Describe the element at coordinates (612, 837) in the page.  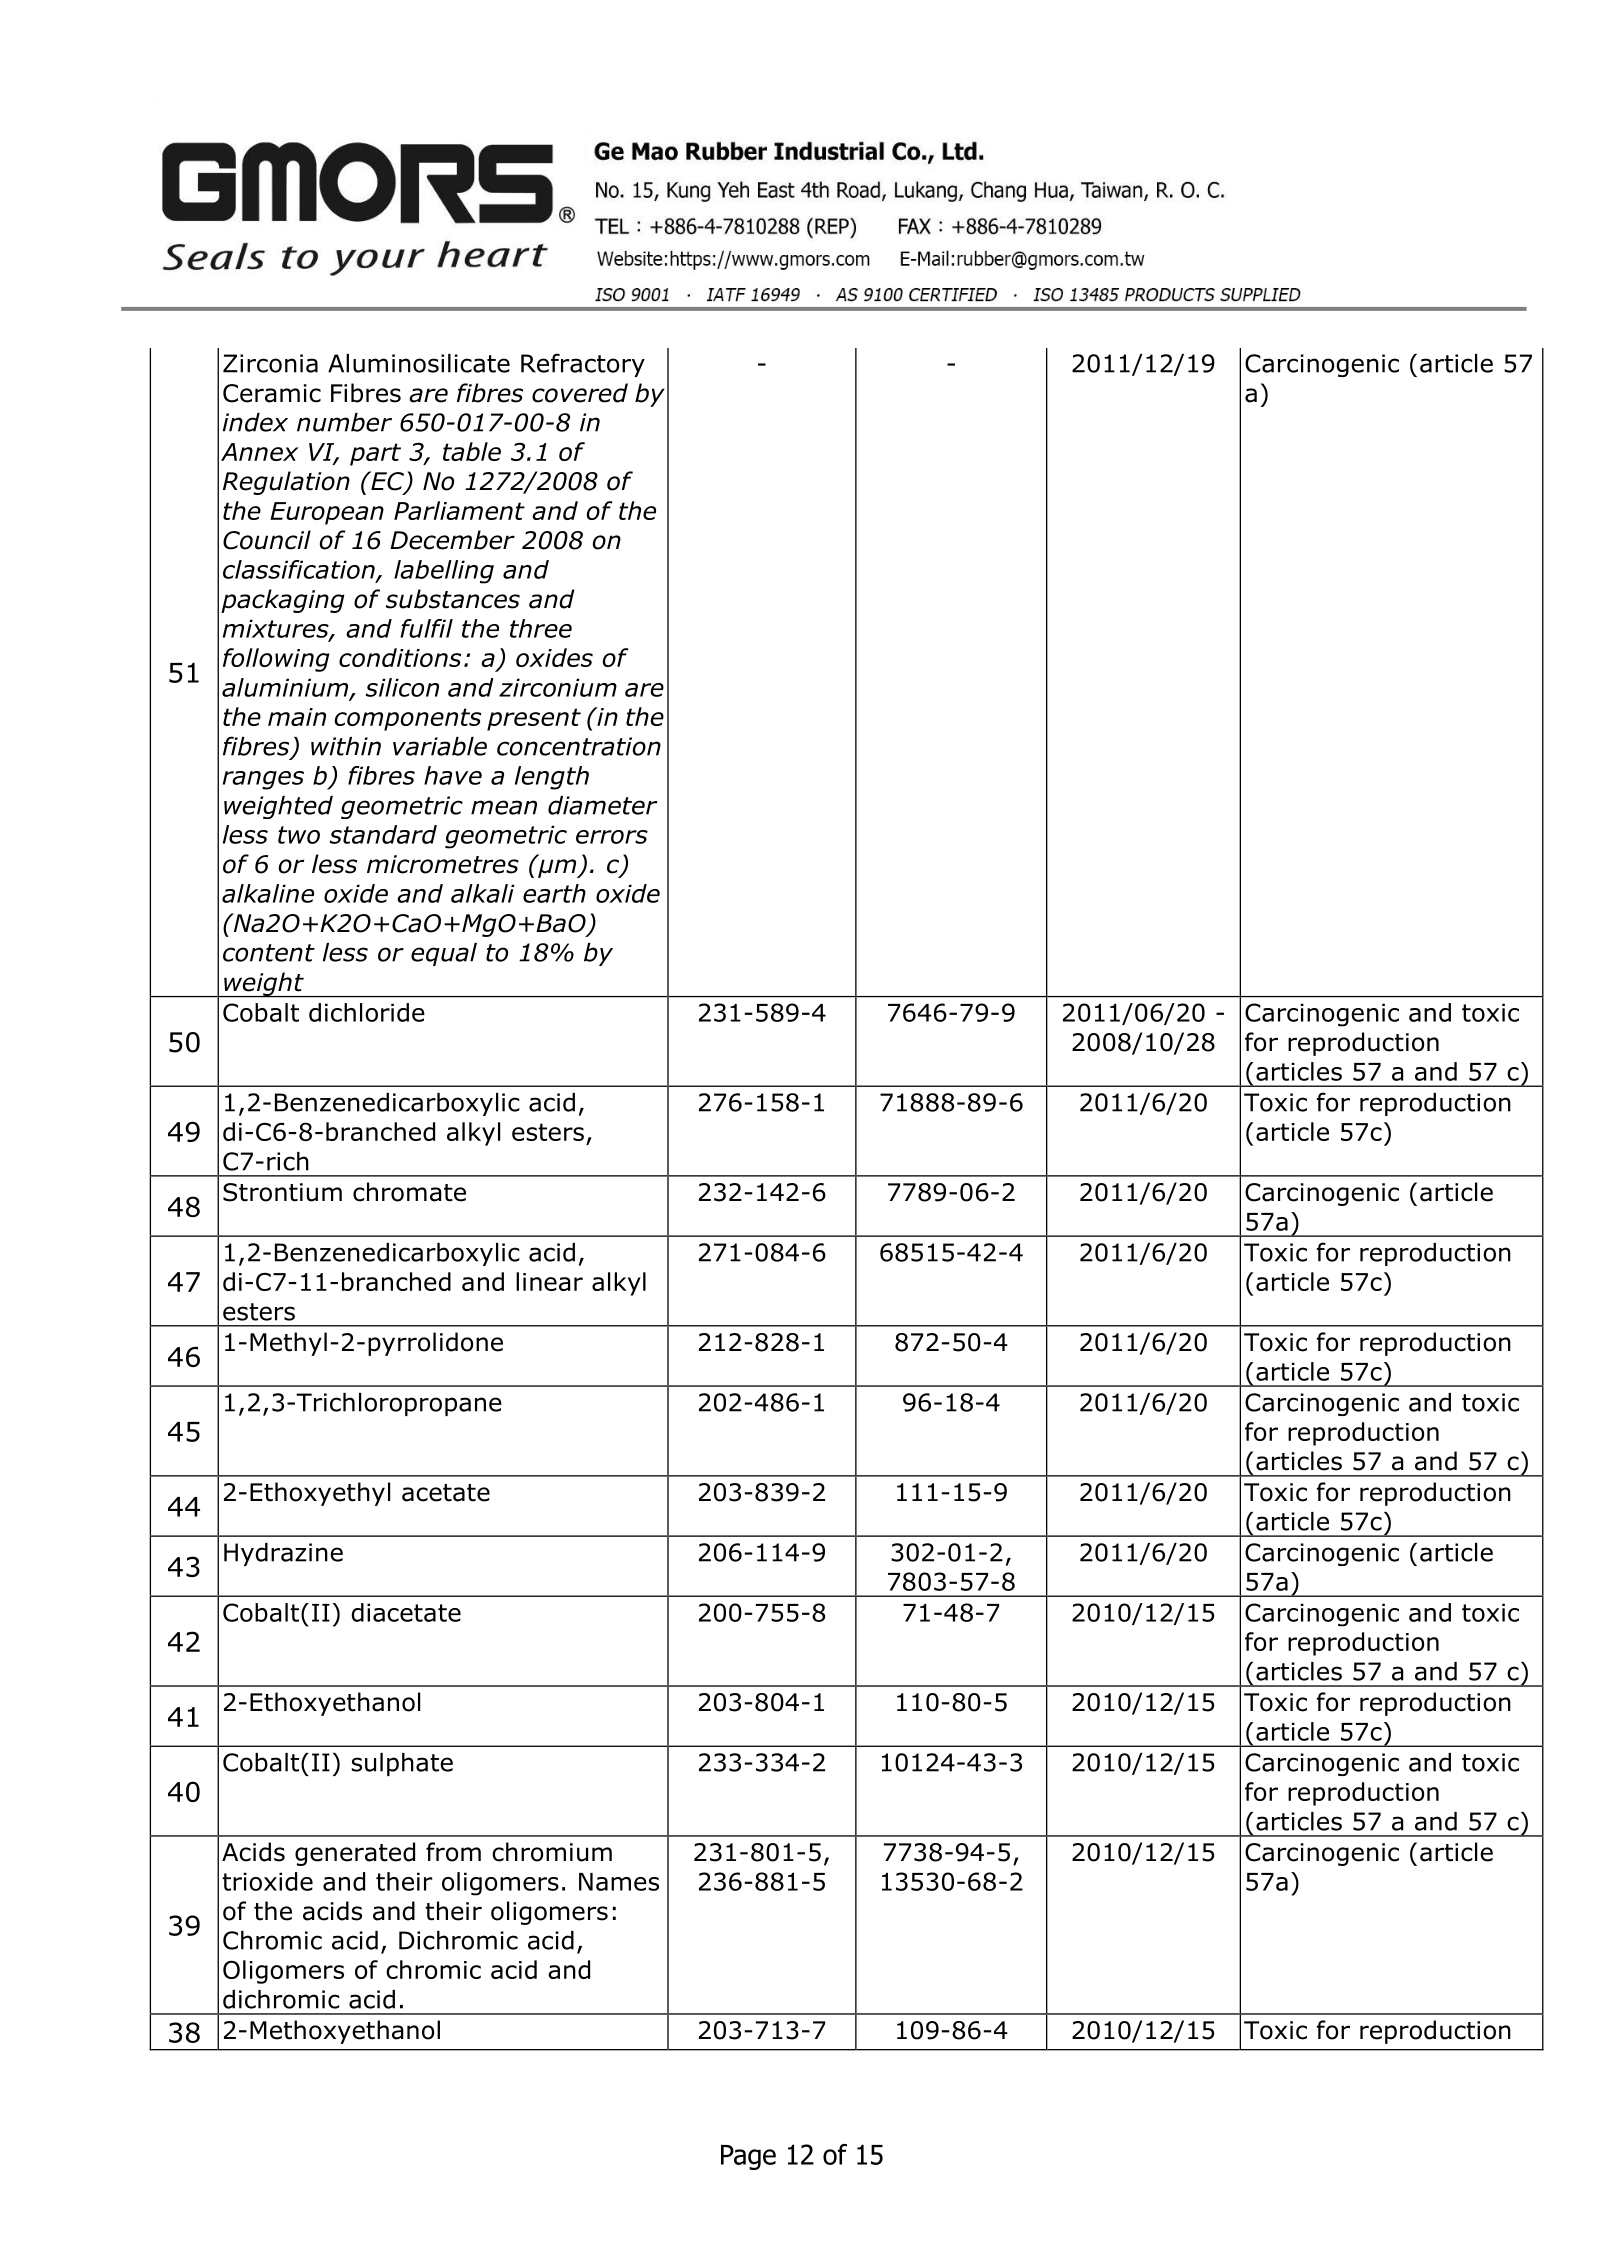
I see `errors` at that location.
